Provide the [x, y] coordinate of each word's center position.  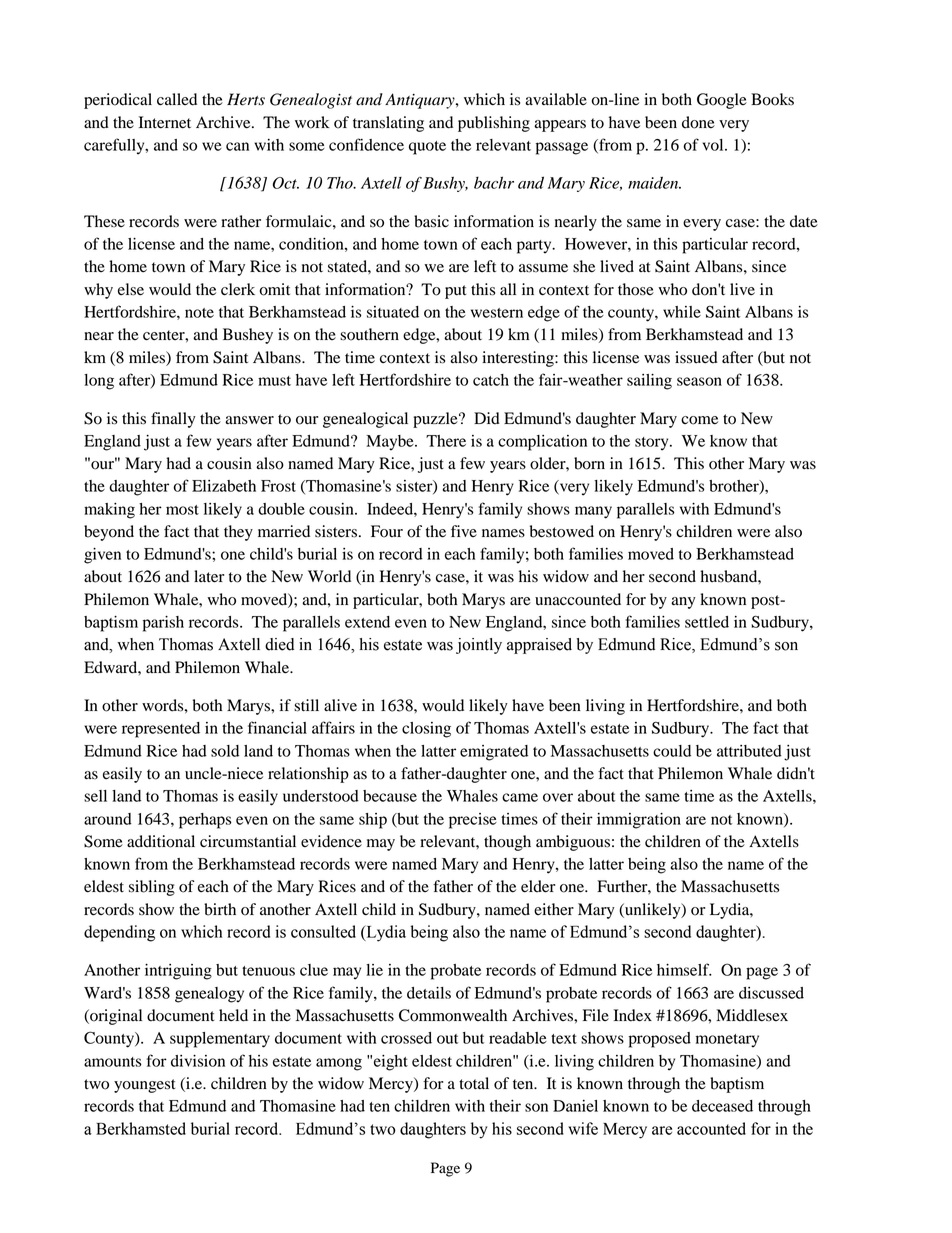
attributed [749, 751]
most [182, 510]
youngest [145, 1086]
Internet [165, 122]
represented [161, 730]
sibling [152, 888]
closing [426, 730]
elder [538, 886]
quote [427, 148]
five [464, 531]
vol [714, 145]
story [653, 444]
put [456, 292]
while [682, 312]
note [199, 313]
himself [684, 969]
